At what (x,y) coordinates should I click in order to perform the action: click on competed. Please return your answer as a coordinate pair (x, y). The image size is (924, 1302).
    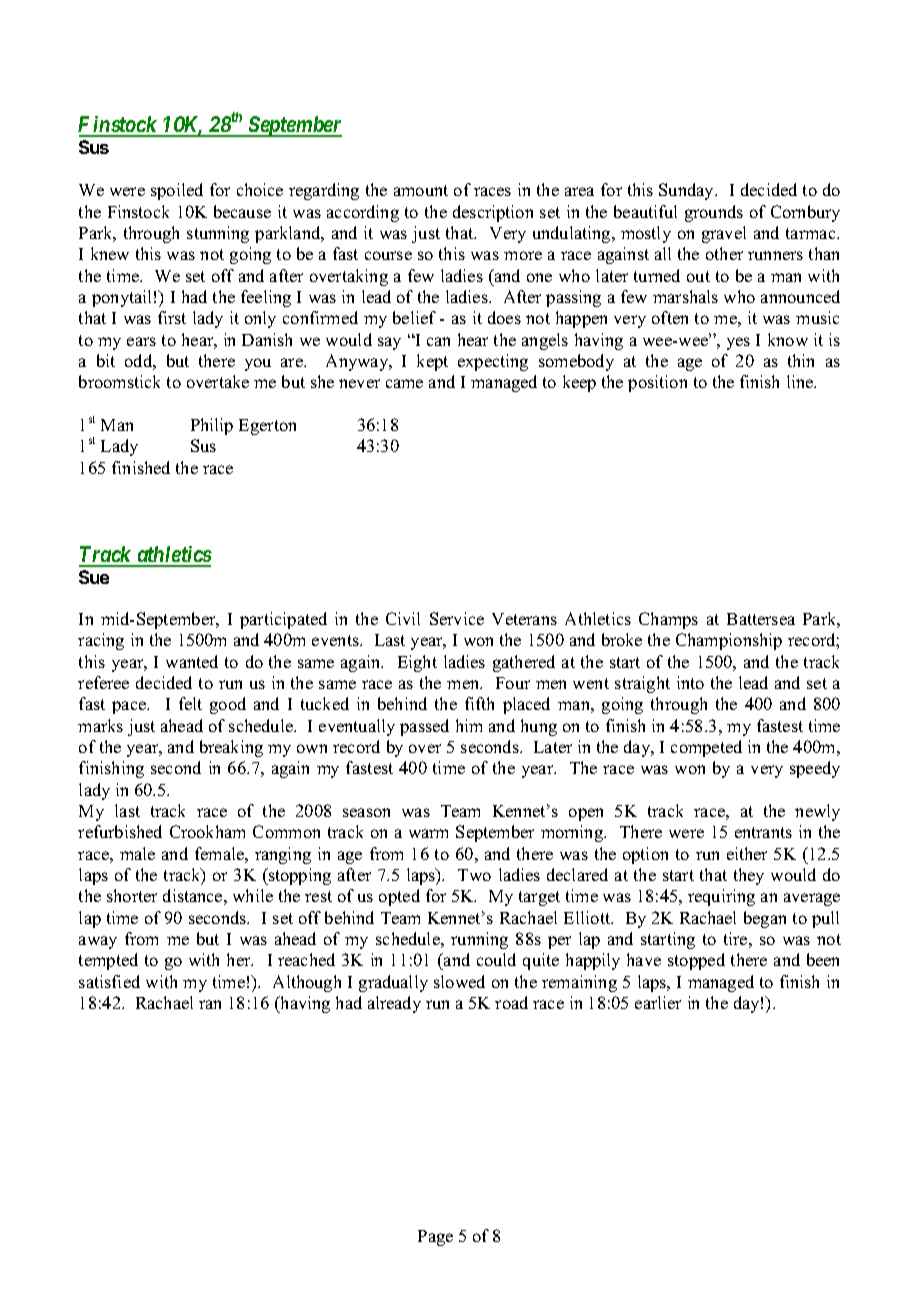
    Looking at the image, I should click on (706, 748).
